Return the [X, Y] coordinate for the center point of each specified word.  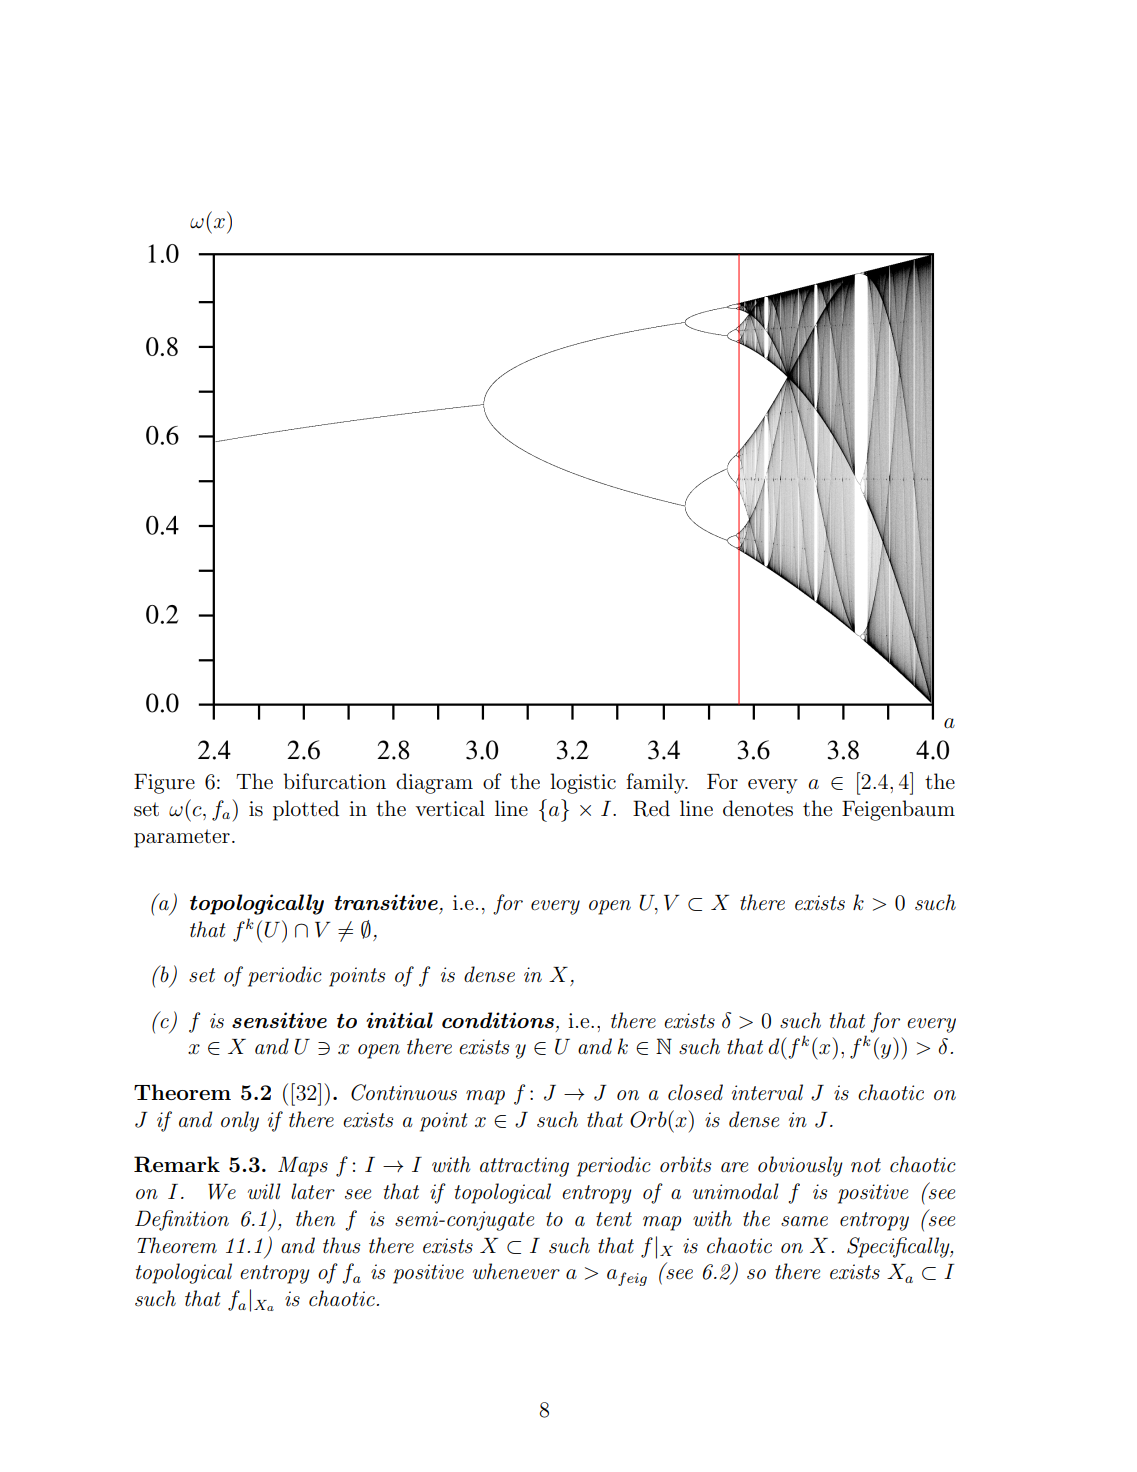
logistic [583, 783]
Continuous [404, 1092]
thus [341, 1245]
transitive [386, 902]
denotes [758, 808]
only [240, 1121]
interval [767, 1092]
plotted [306, 810]
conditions [498, 1020]
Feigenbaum [898, 810]
